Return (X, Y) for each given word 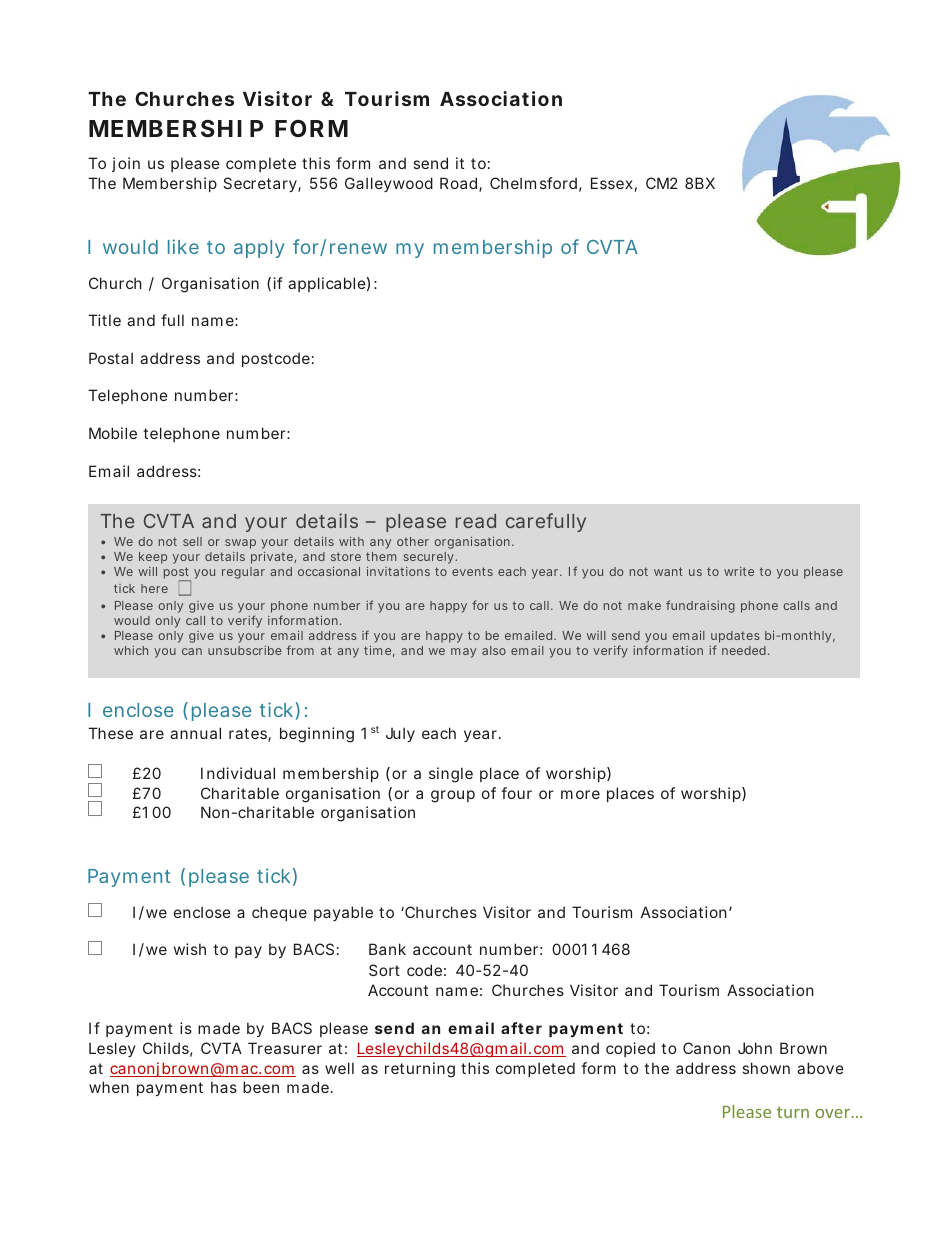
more (580, 794)
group (453, 796)
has (224, 1087)
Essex (612, 183)
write (739, 571)
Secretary (261, 184)
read (476, 521)
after (521, 1028)
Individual (238, 773)
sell (192, 541)
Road (458, 183)
